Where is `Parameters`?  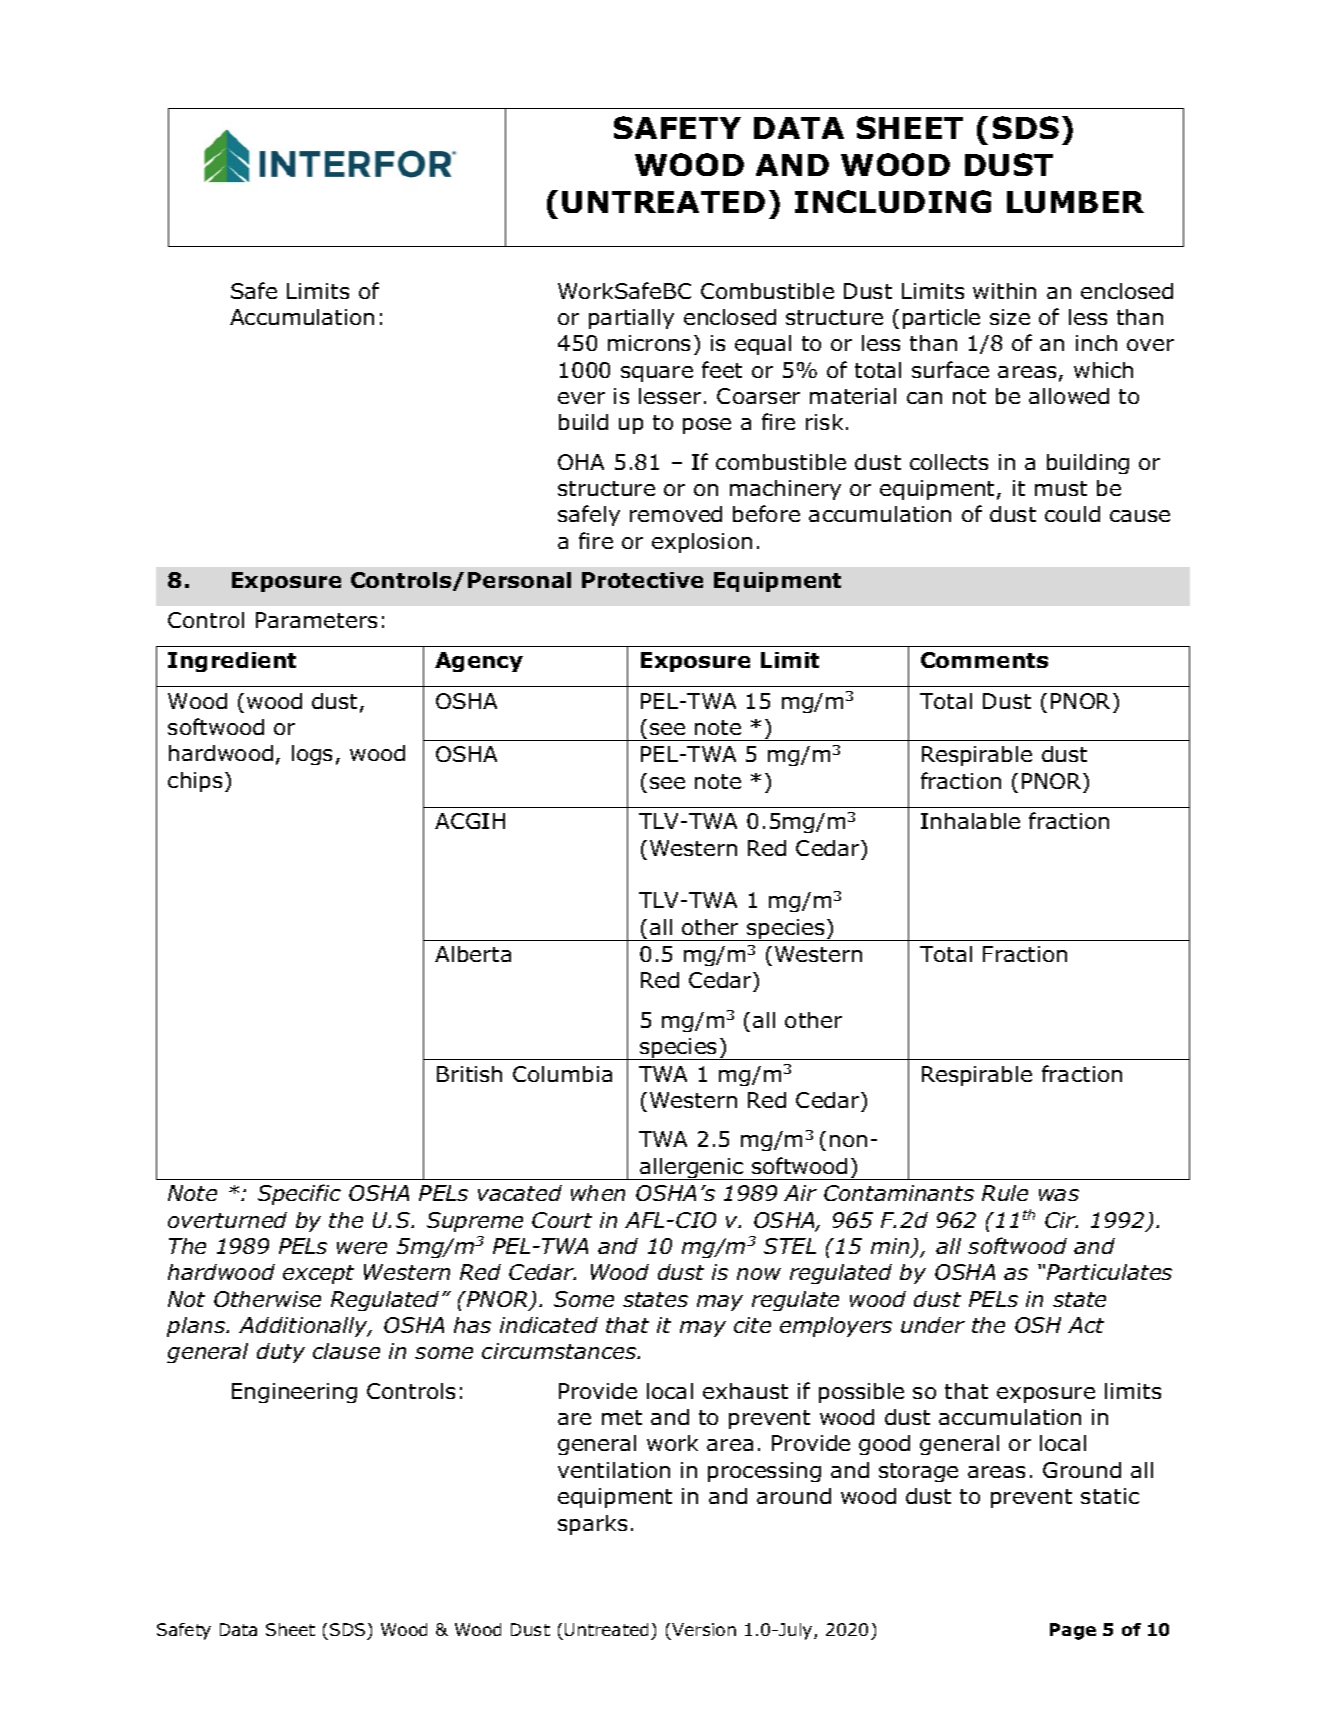
Parameters is located at coordinates (316, 620).
